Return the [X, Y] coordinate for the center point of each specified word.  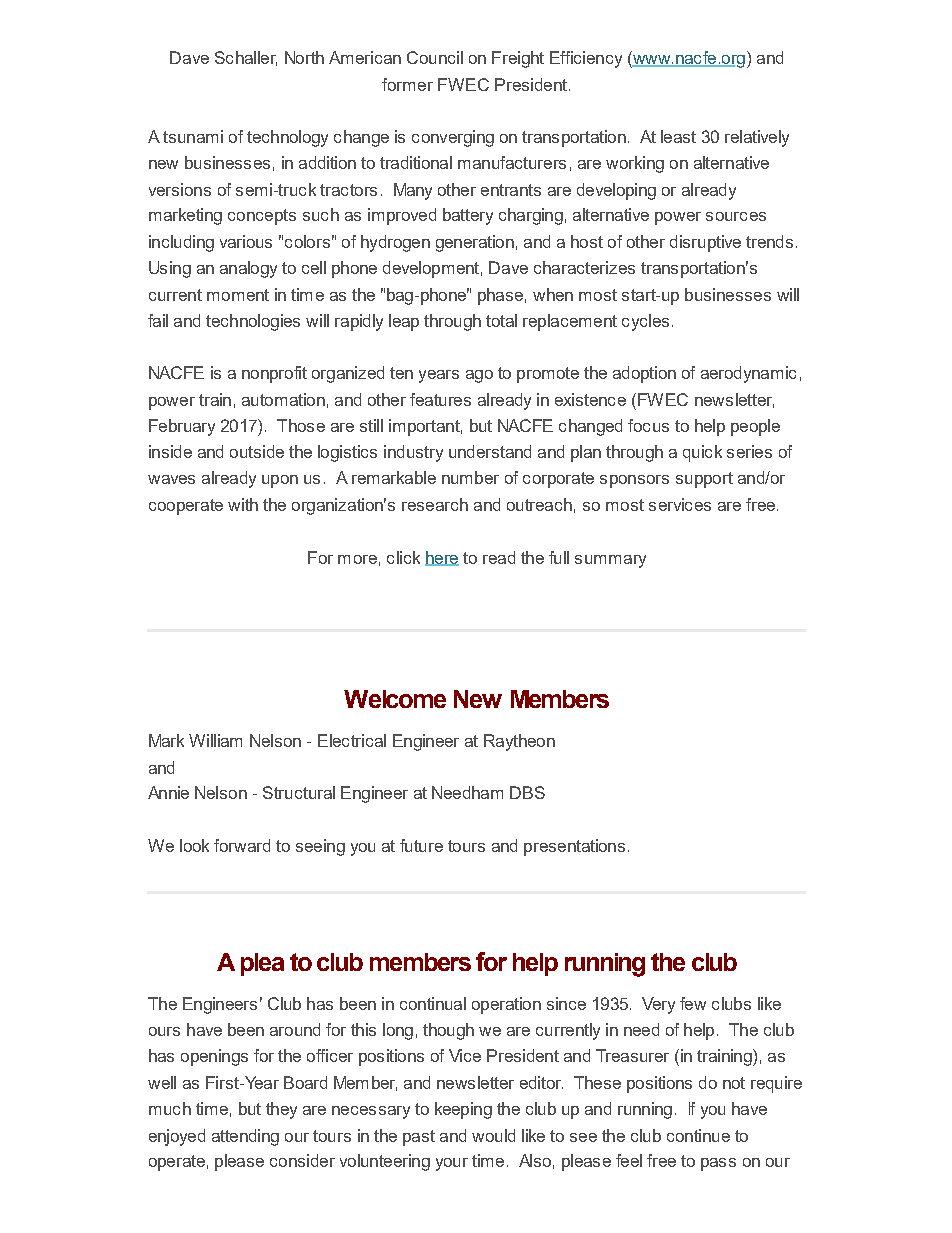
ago [479, 376]
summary [610, 561]
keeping [463, 1110]
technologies [253, 322]
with [243, 504]
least [678, 136]
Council [435, 57]
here [442, 558]
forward [242, 845]
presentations [574, 847]
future [421, 845]
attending [245, 1137]
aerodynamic [748, 374]
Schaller [246, 58]
